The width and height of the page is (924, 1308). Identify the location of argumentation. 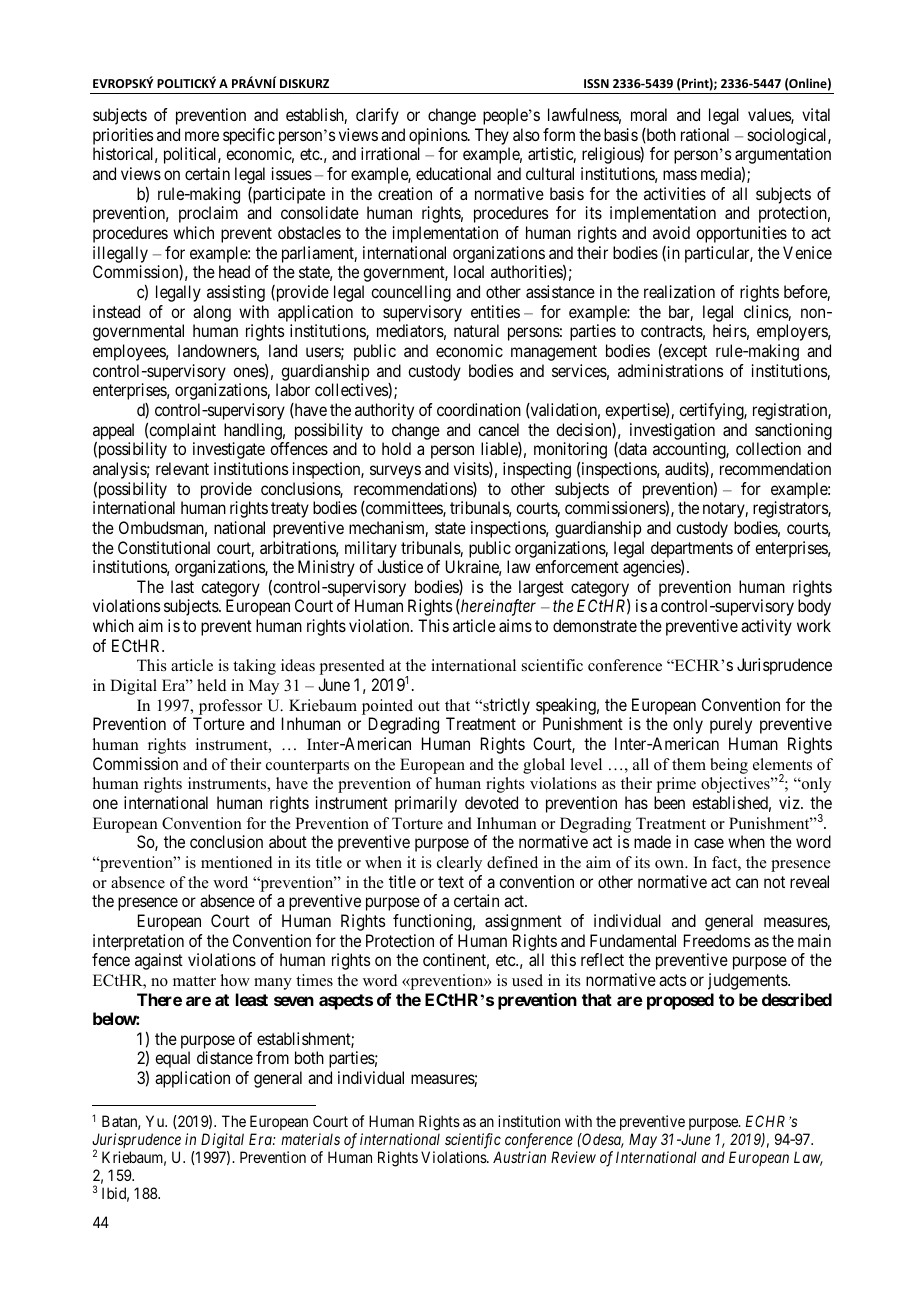
(783, 155).
